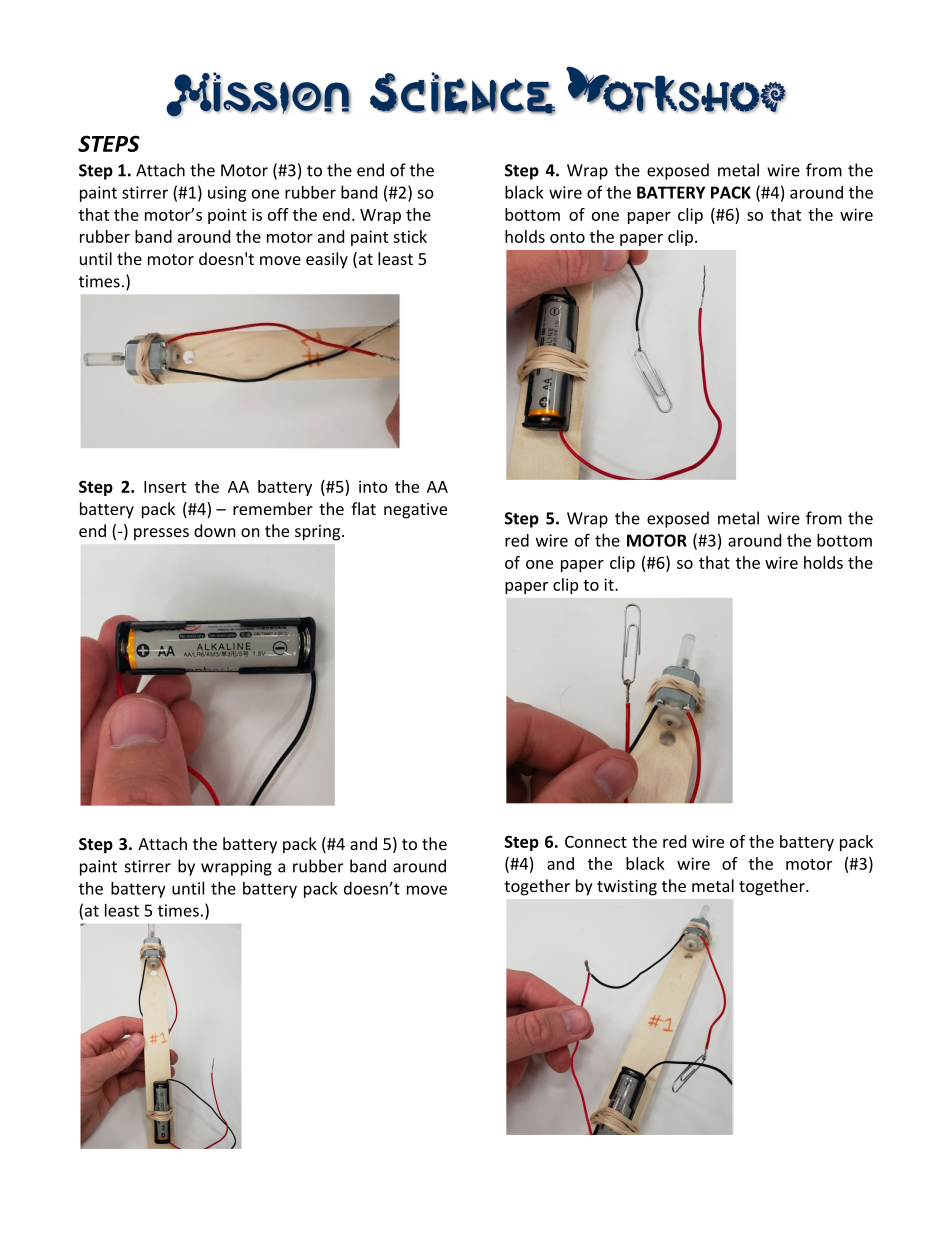 The image size is (952, 1233). I want to click on negative, so click(415, 511).
